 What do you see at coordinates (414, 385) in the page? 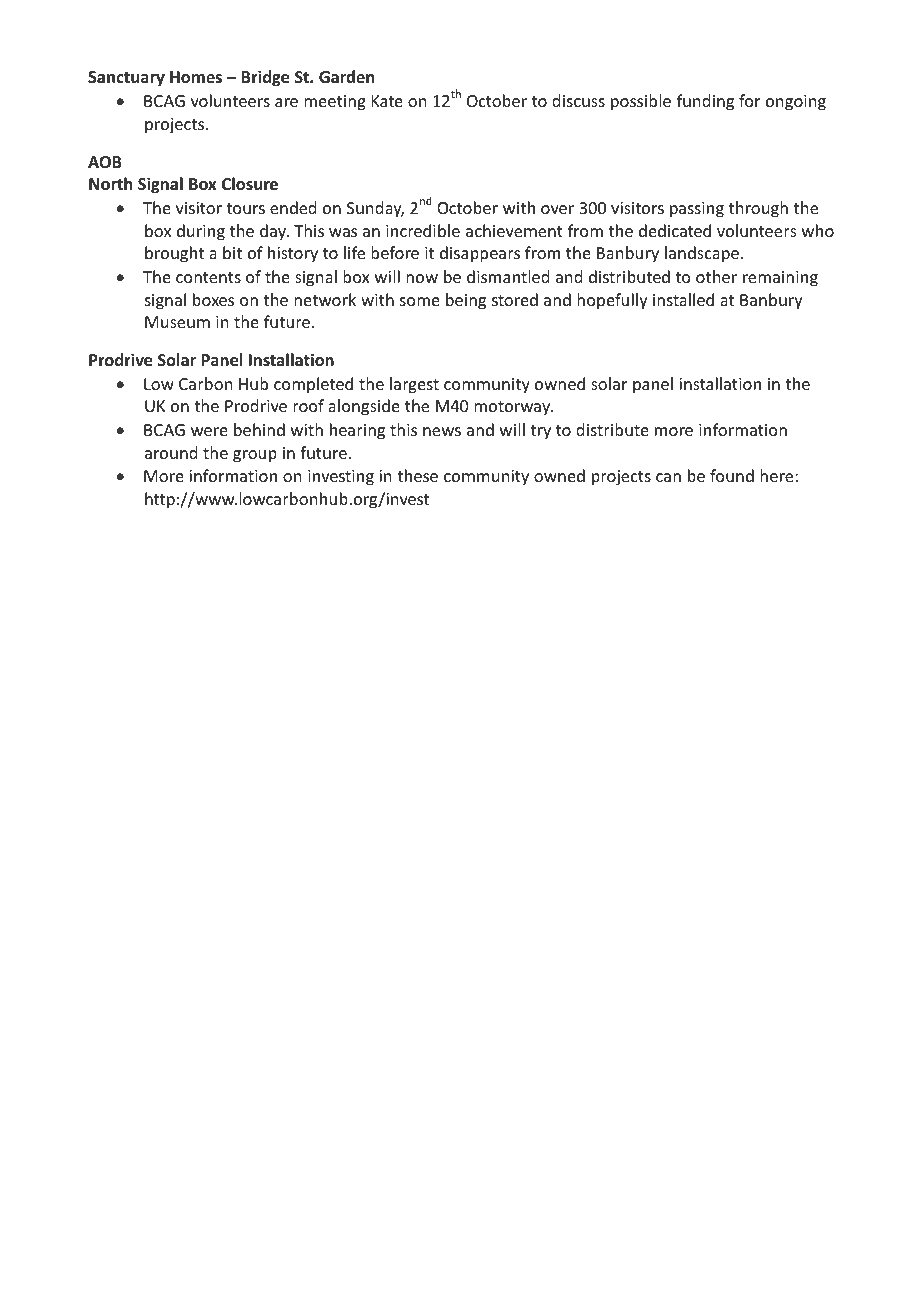
I see `largest` at bounding box center [414, 385].
